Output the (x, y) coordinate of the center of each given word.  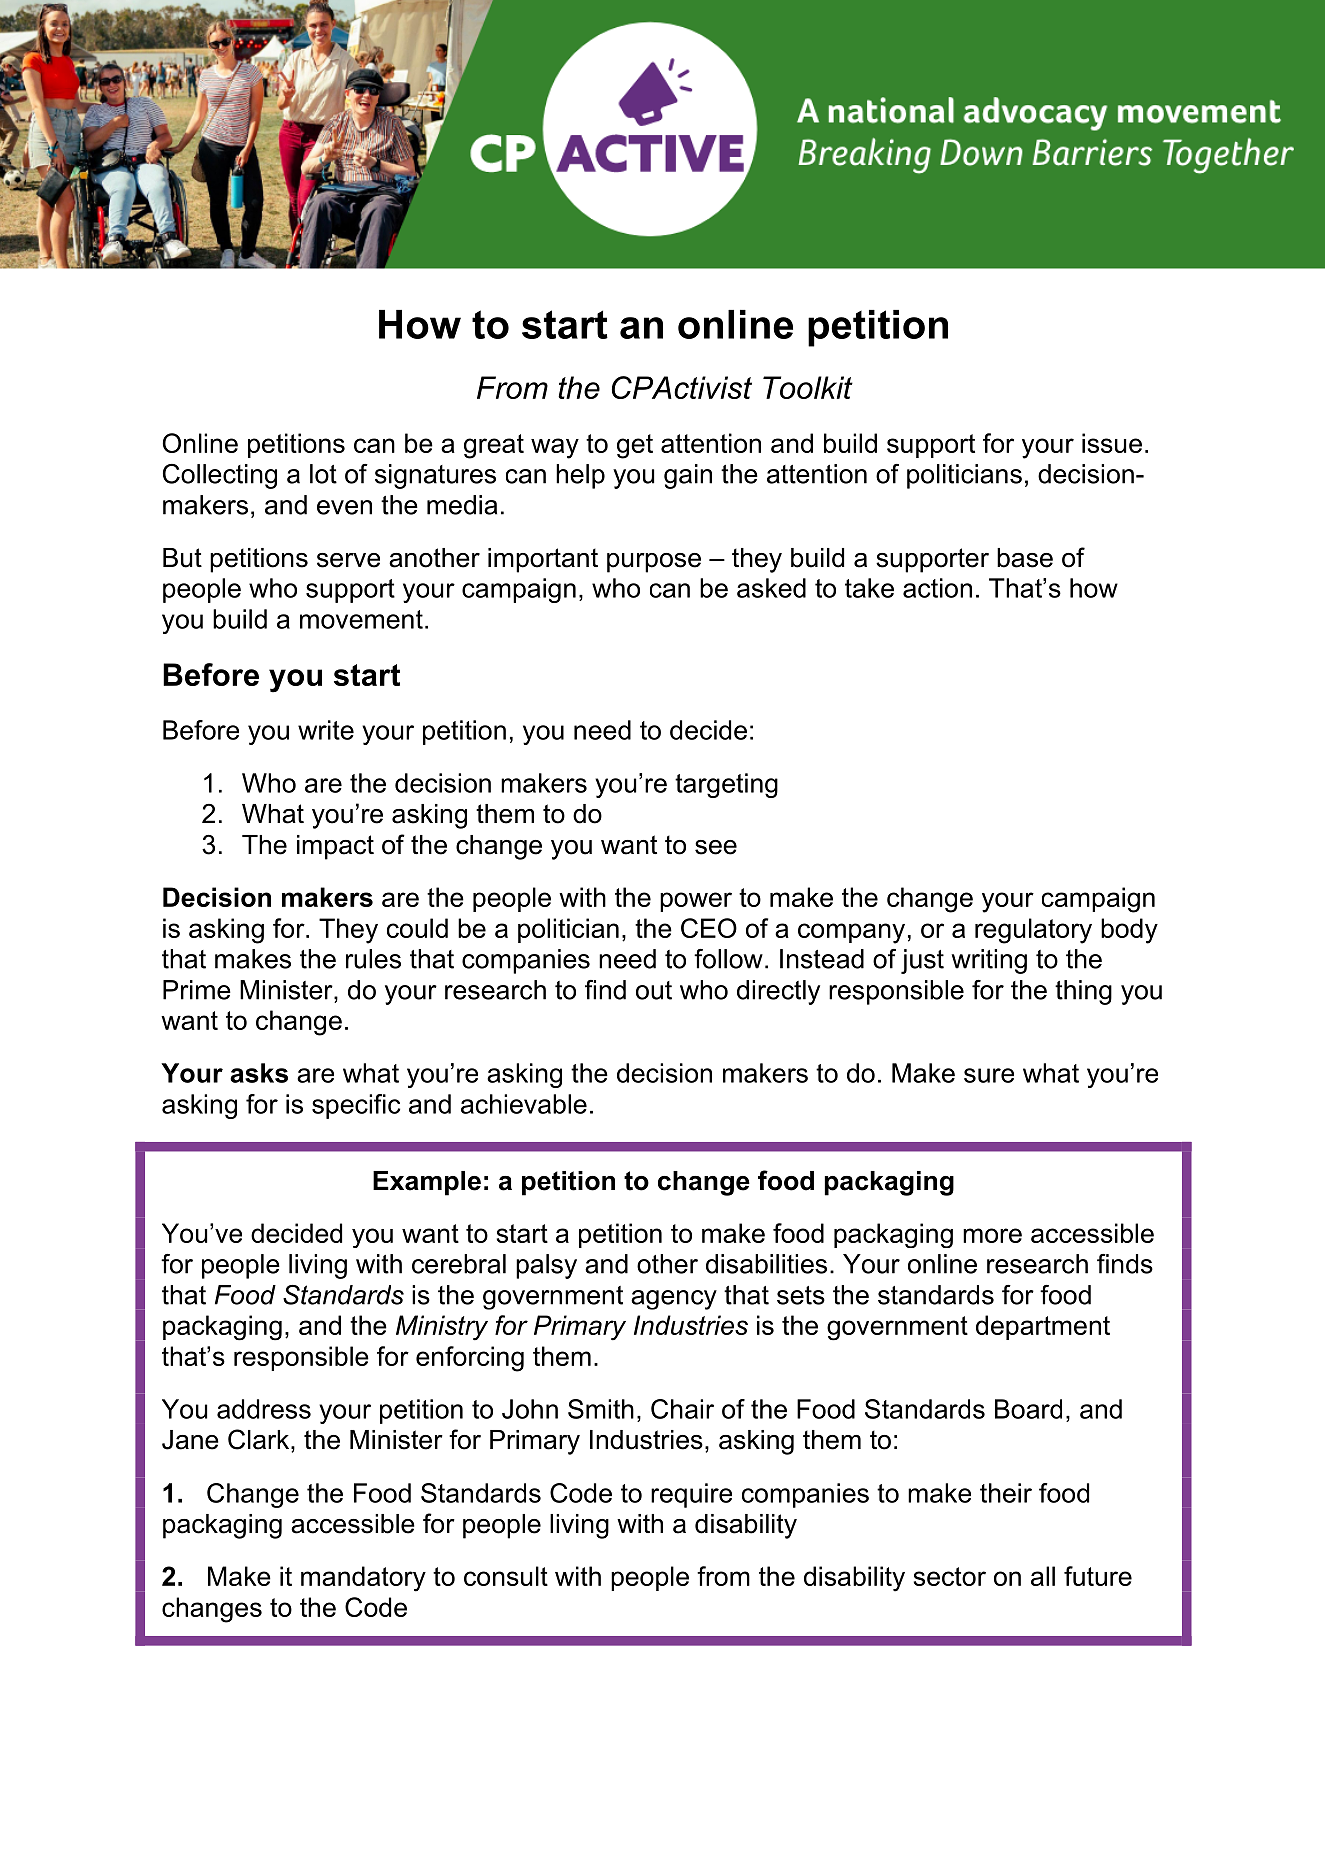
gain (688, 476)
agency (674, 1300)
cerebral (459, 1264)
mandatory (363, 1579)
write (326, 730)
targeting (726, 785)
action (937, 588)
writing (989, 961)
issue (1112, 443)
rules (373, 959)
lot (323, 474)
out (654, 990)
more (992, 1235)
